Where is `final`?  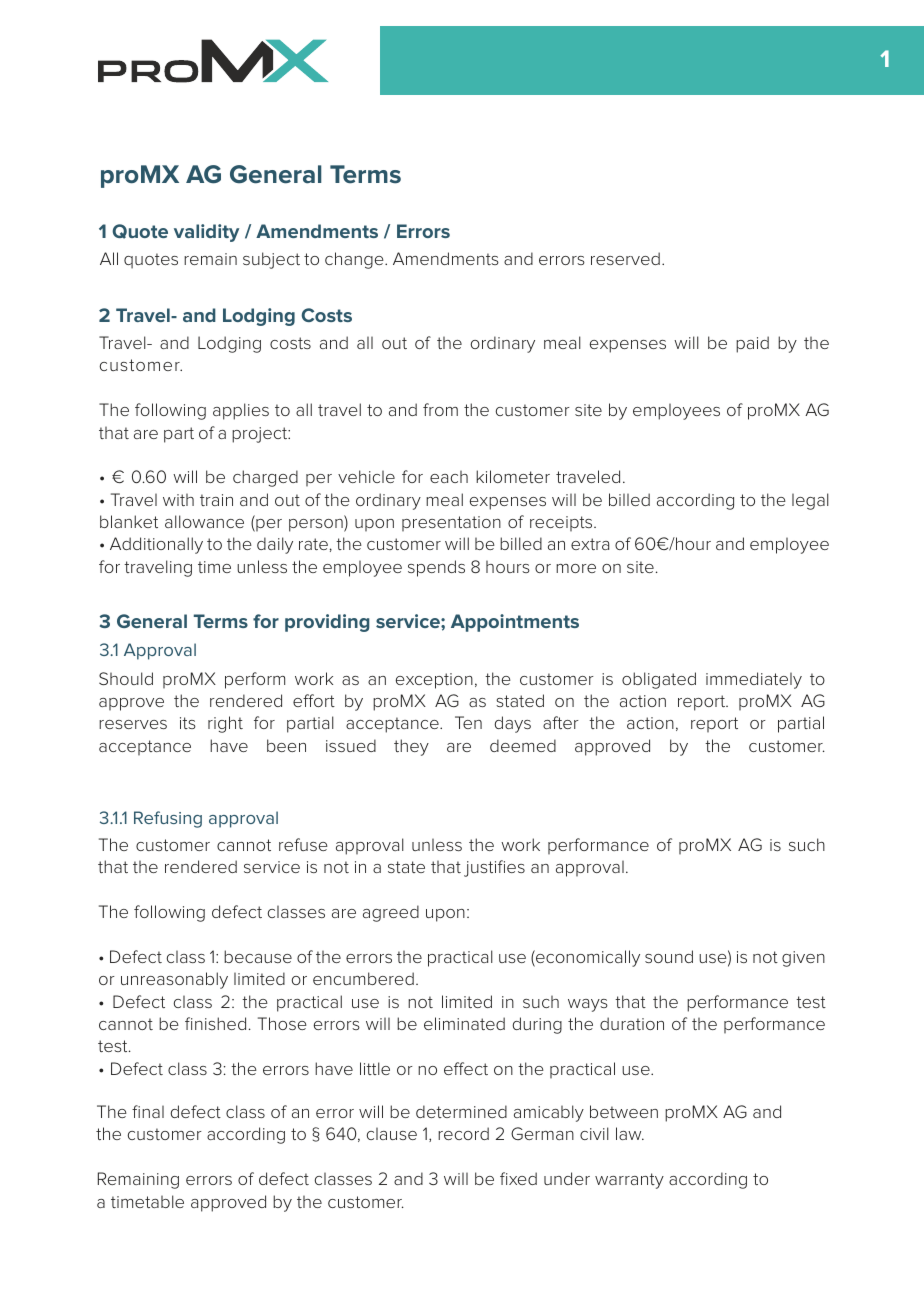 final is located at coordinates (148, 1111).
